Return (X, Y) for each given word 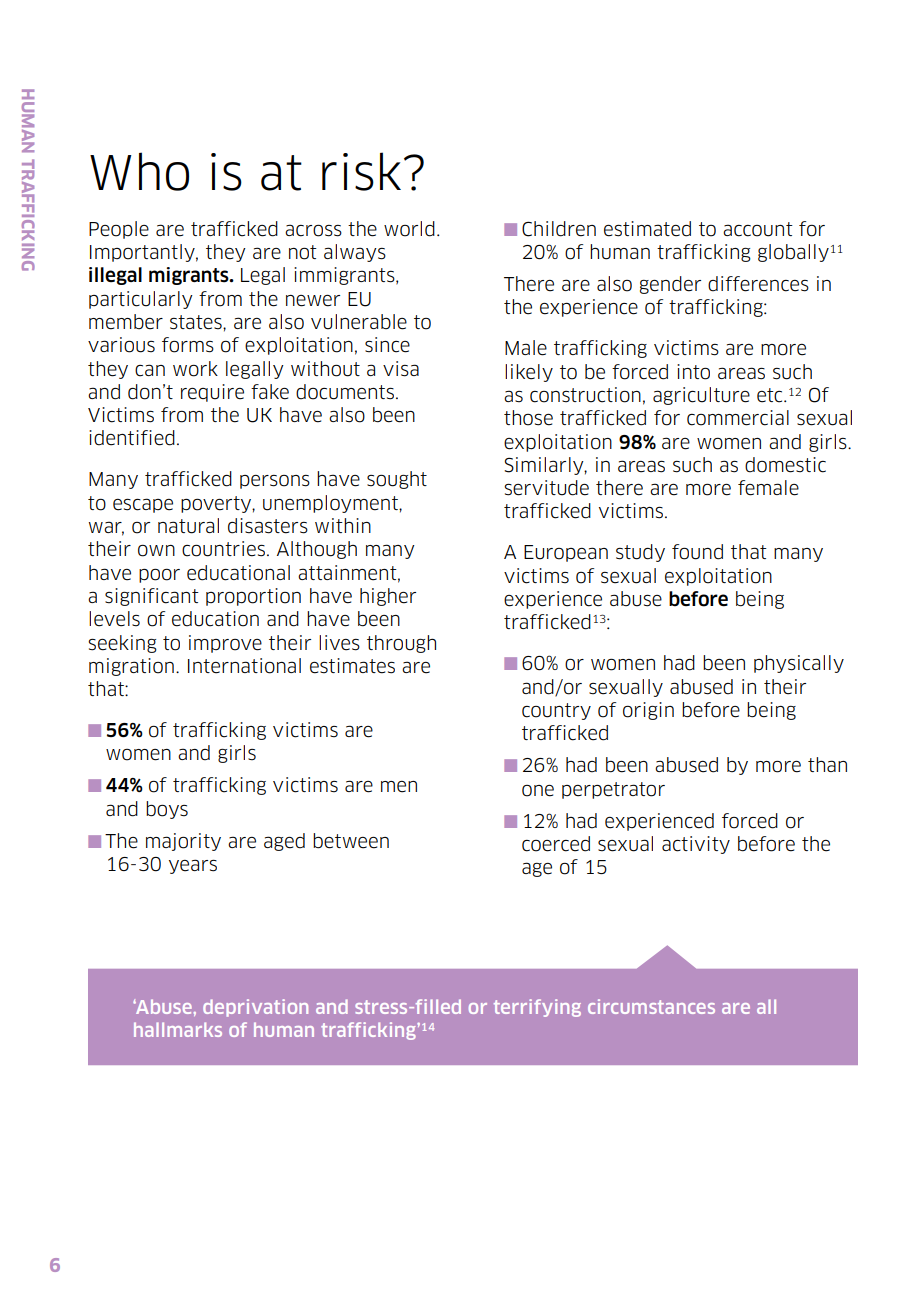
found (697, 552)
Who (139, 171)
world (409, 229)
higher (388, 597)
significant (152, 597)
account (758, 229)
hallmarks (178, 1029)
